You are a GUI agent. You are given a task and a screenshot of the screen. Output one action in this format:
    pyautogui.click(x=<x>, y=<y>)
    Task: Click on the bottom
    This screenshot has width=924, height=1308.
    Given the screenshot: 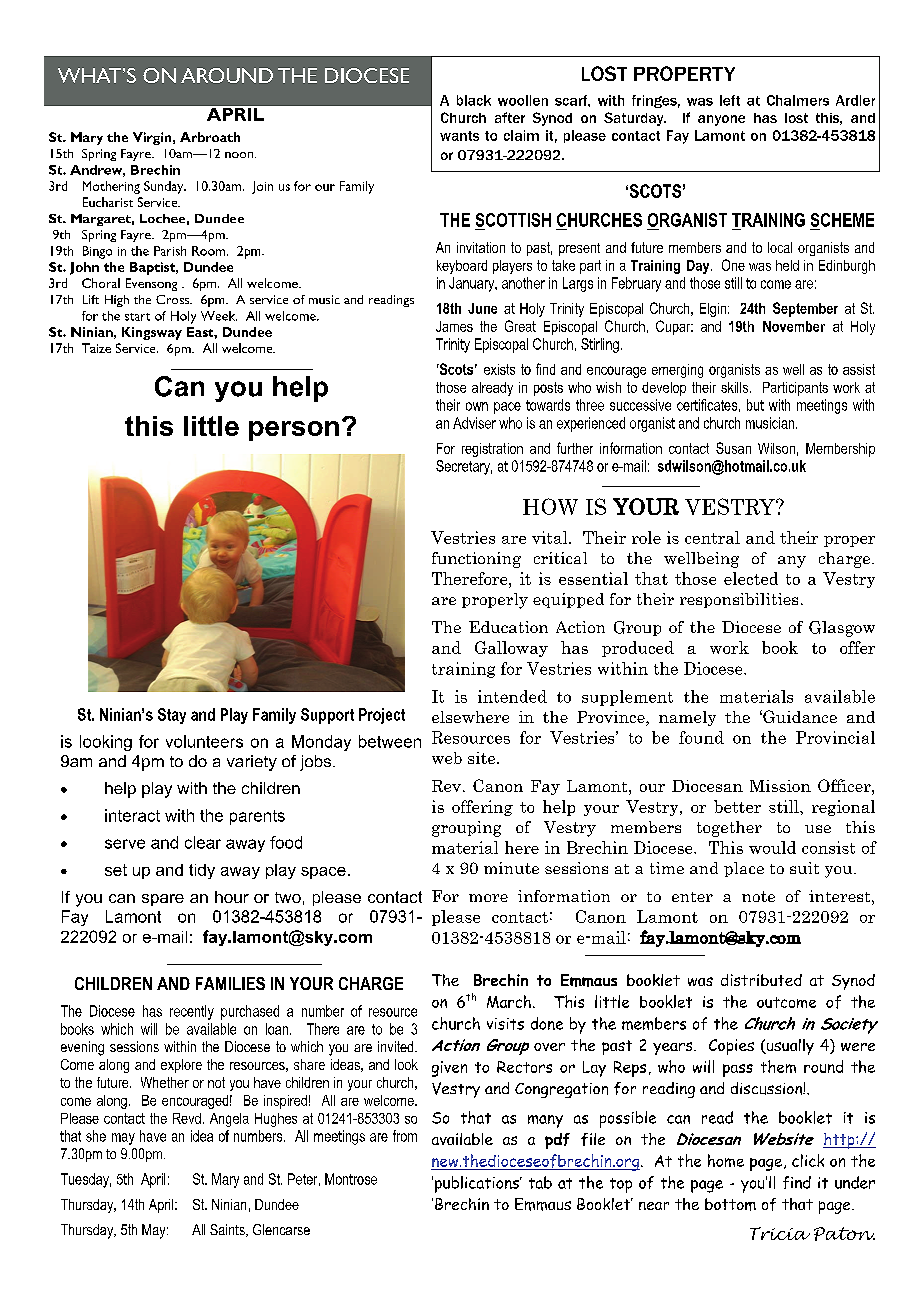 What is the action you would take?
    pyautogui.click(x=730, y=1204)
